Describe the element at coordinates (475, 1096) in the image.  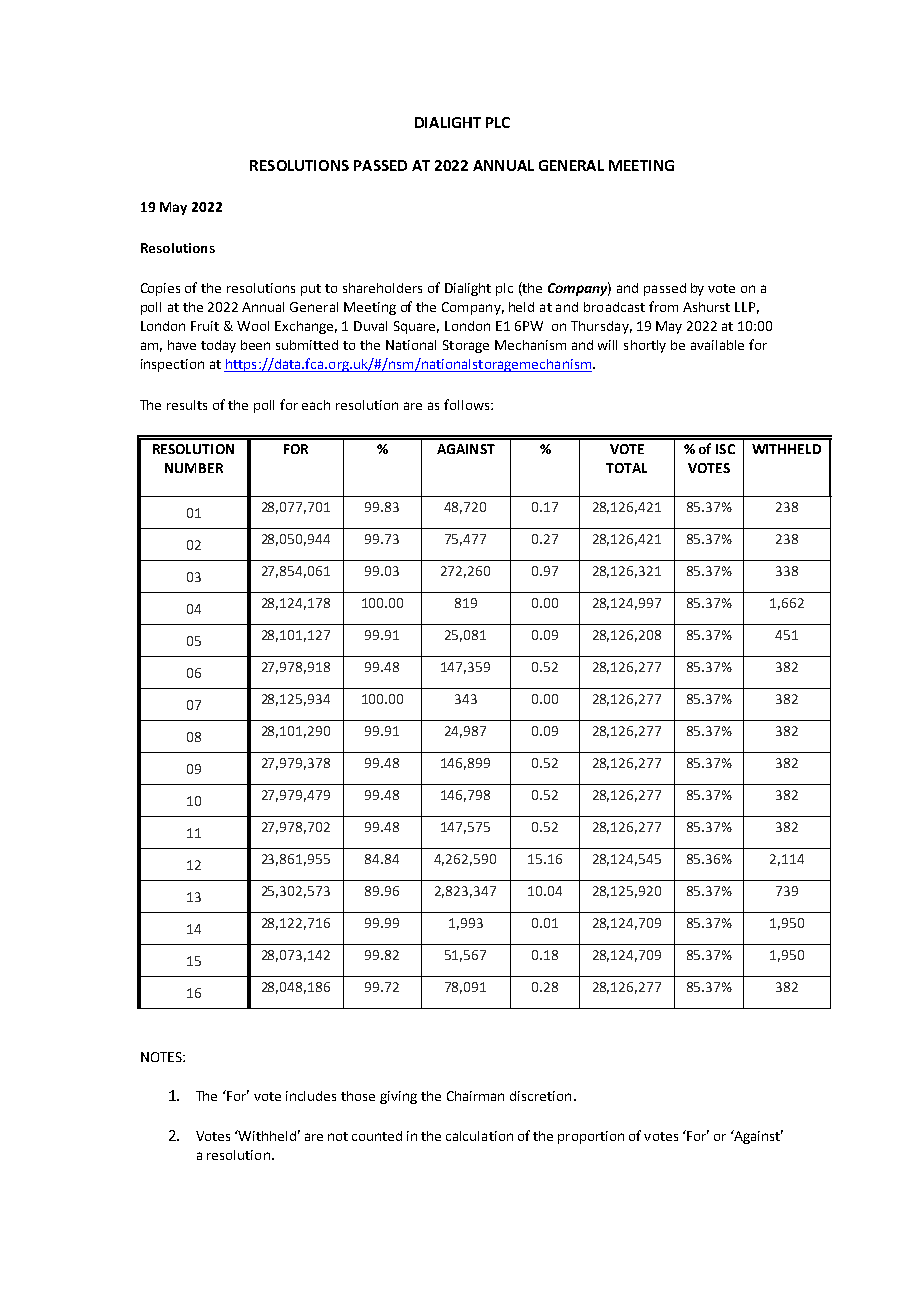
I see `Chairman` at that location.
